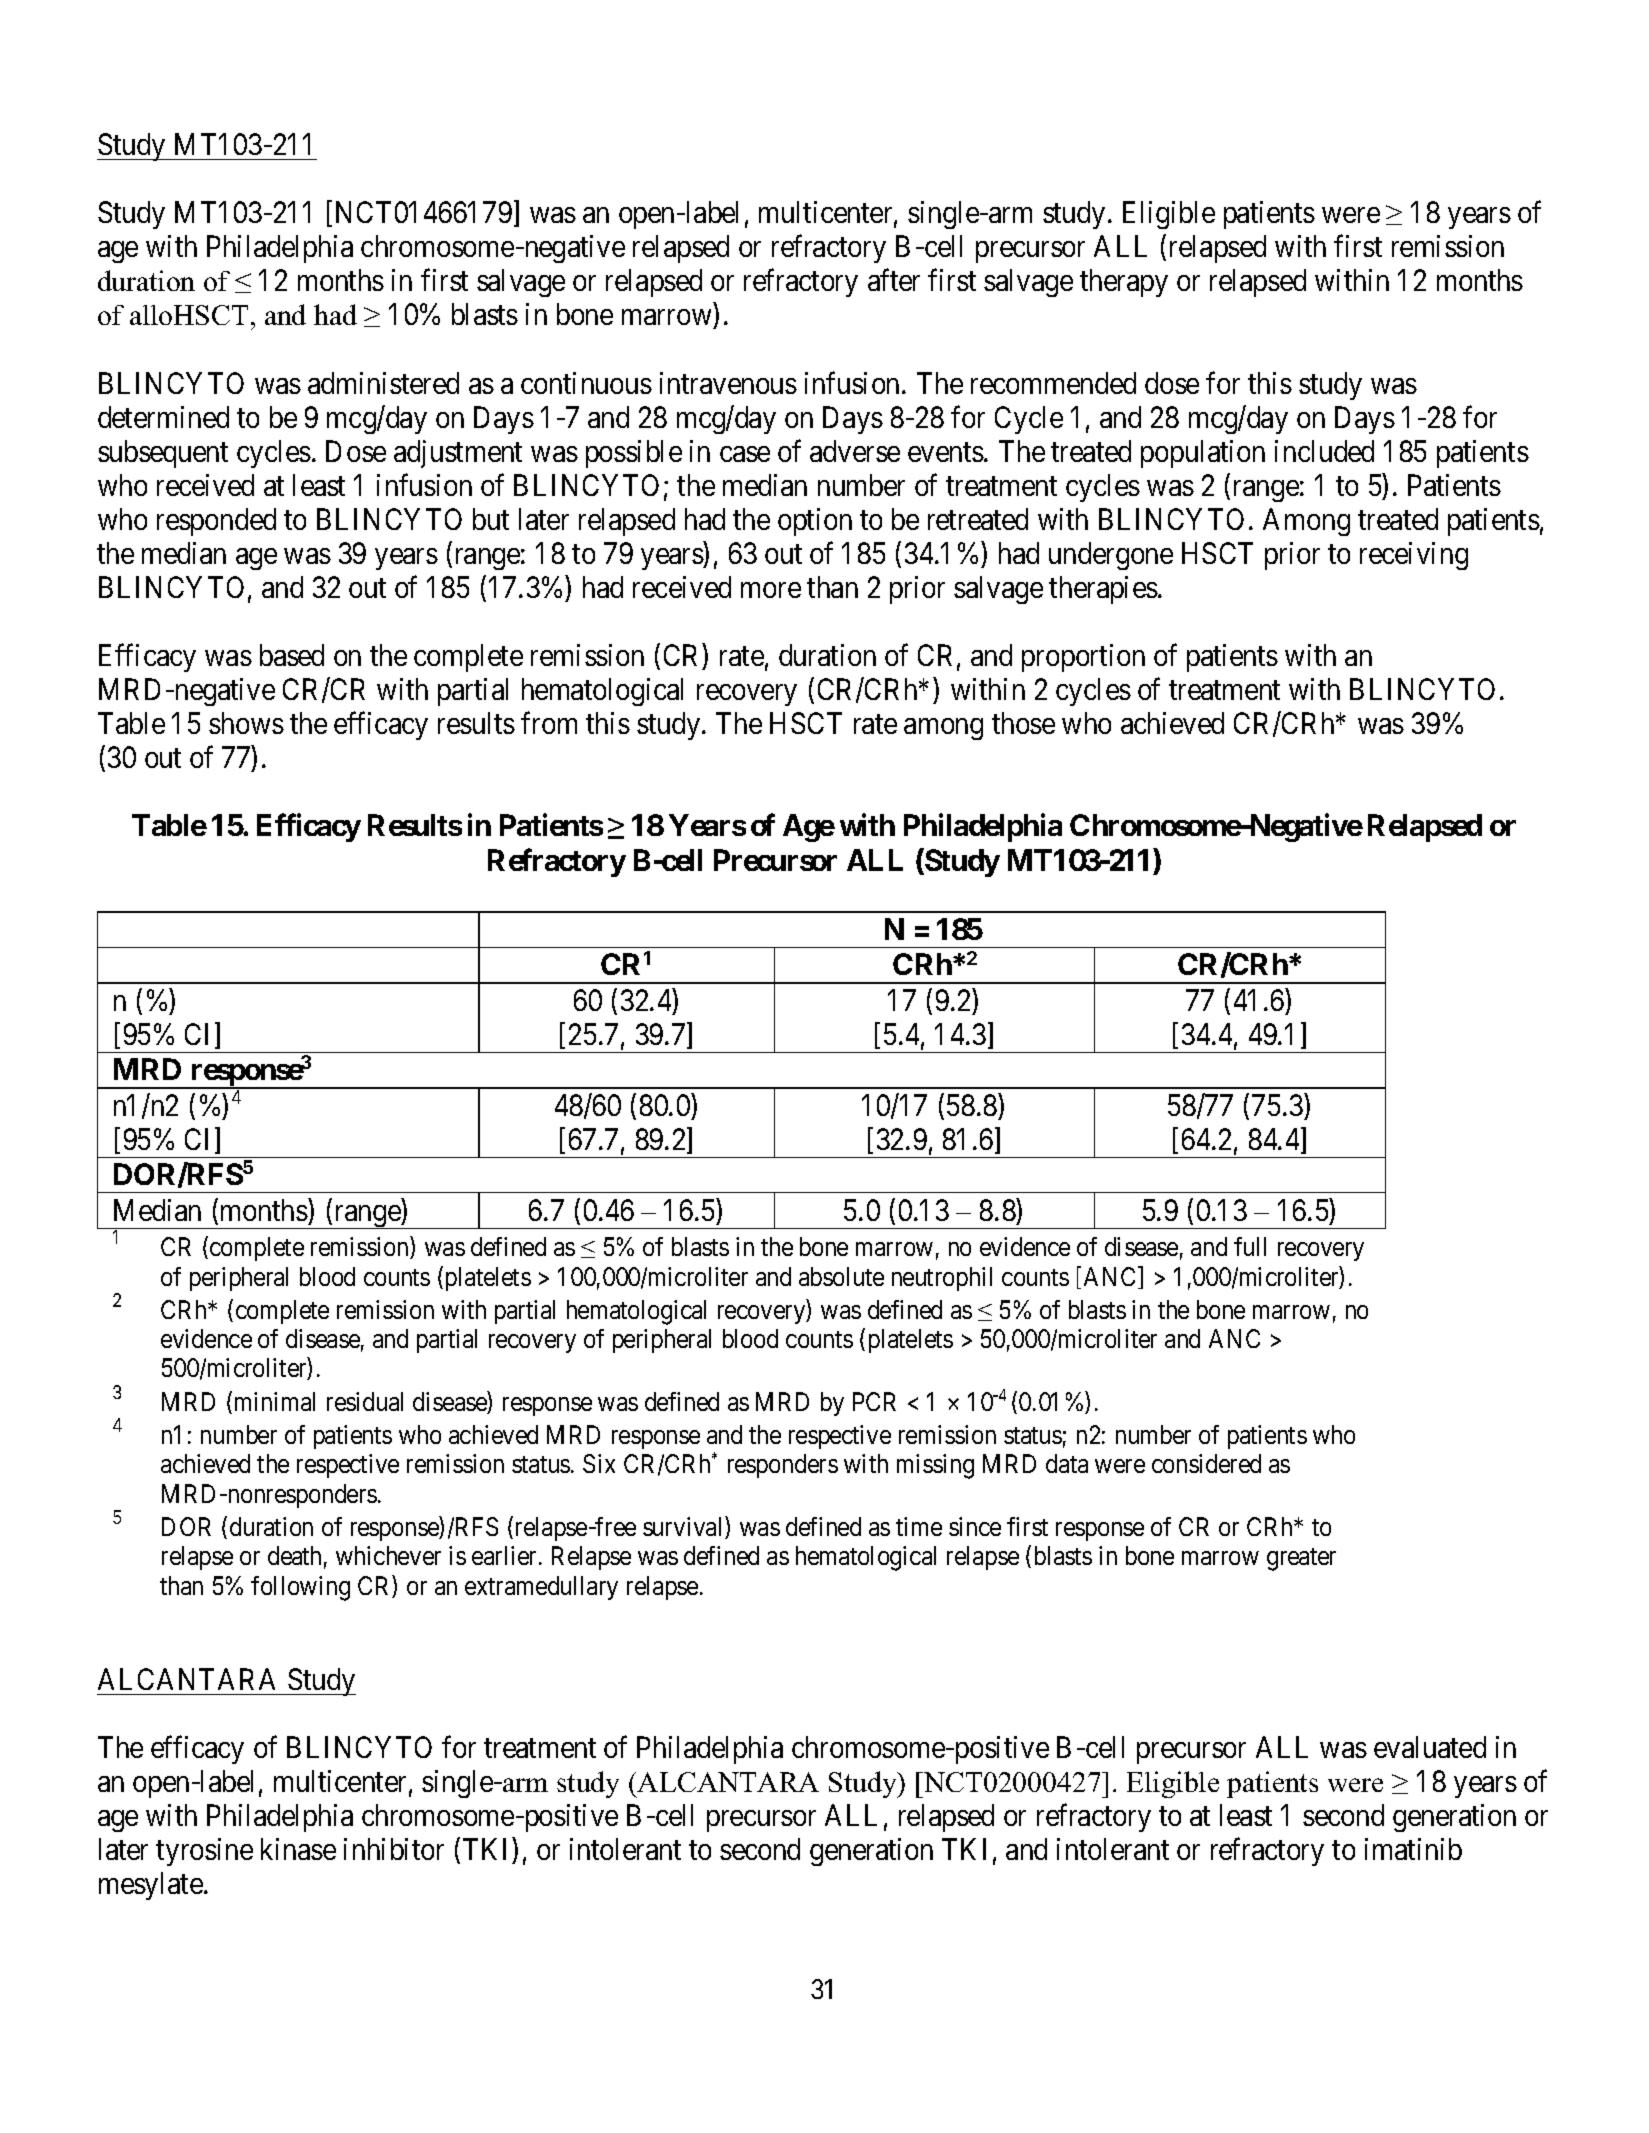 The width and height of the screenshot is (1649, 2133). I want to click on full, so click(1250, 1246).
